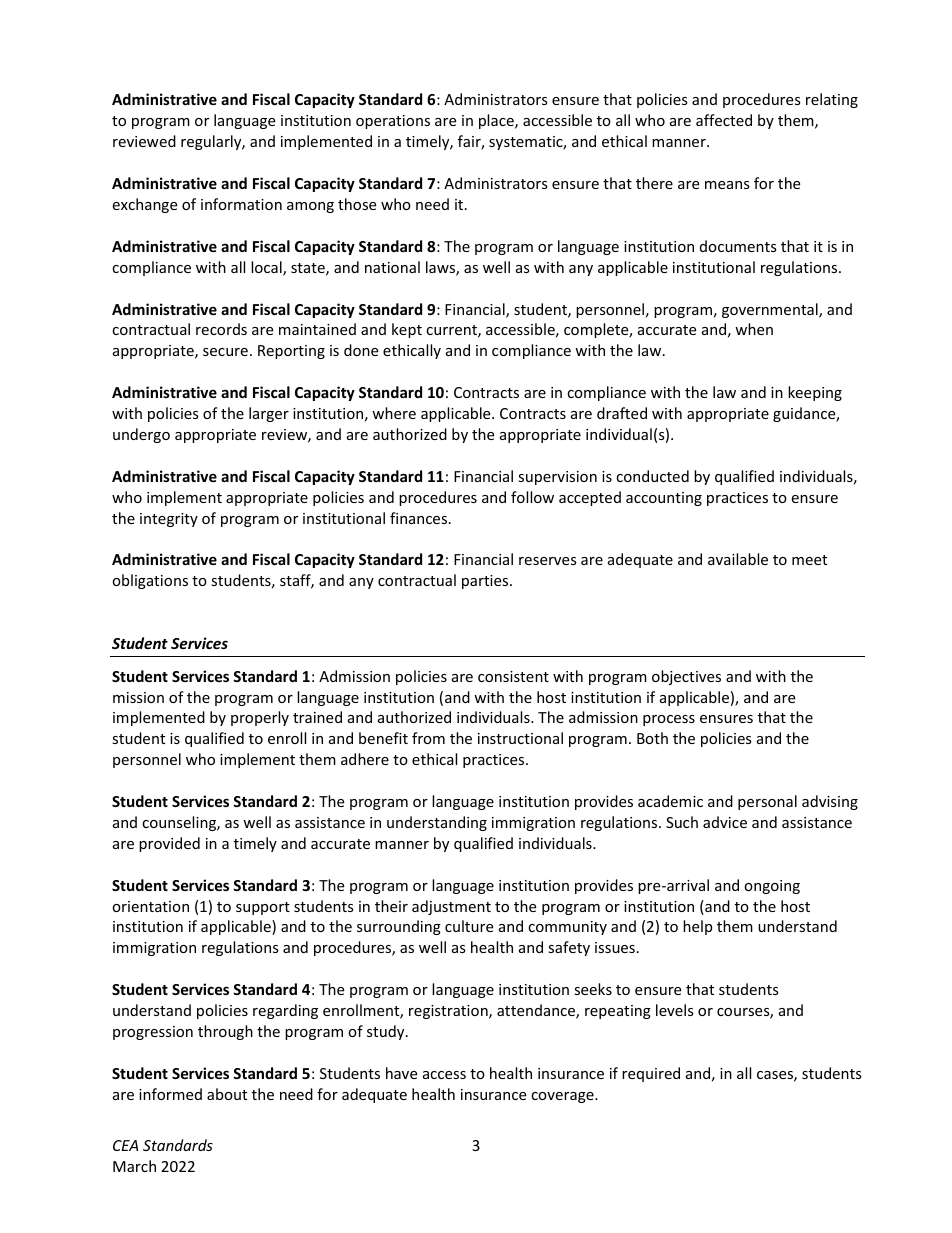 This page has width=952, height=1233. I want to click on affected, so click(724, 120).
